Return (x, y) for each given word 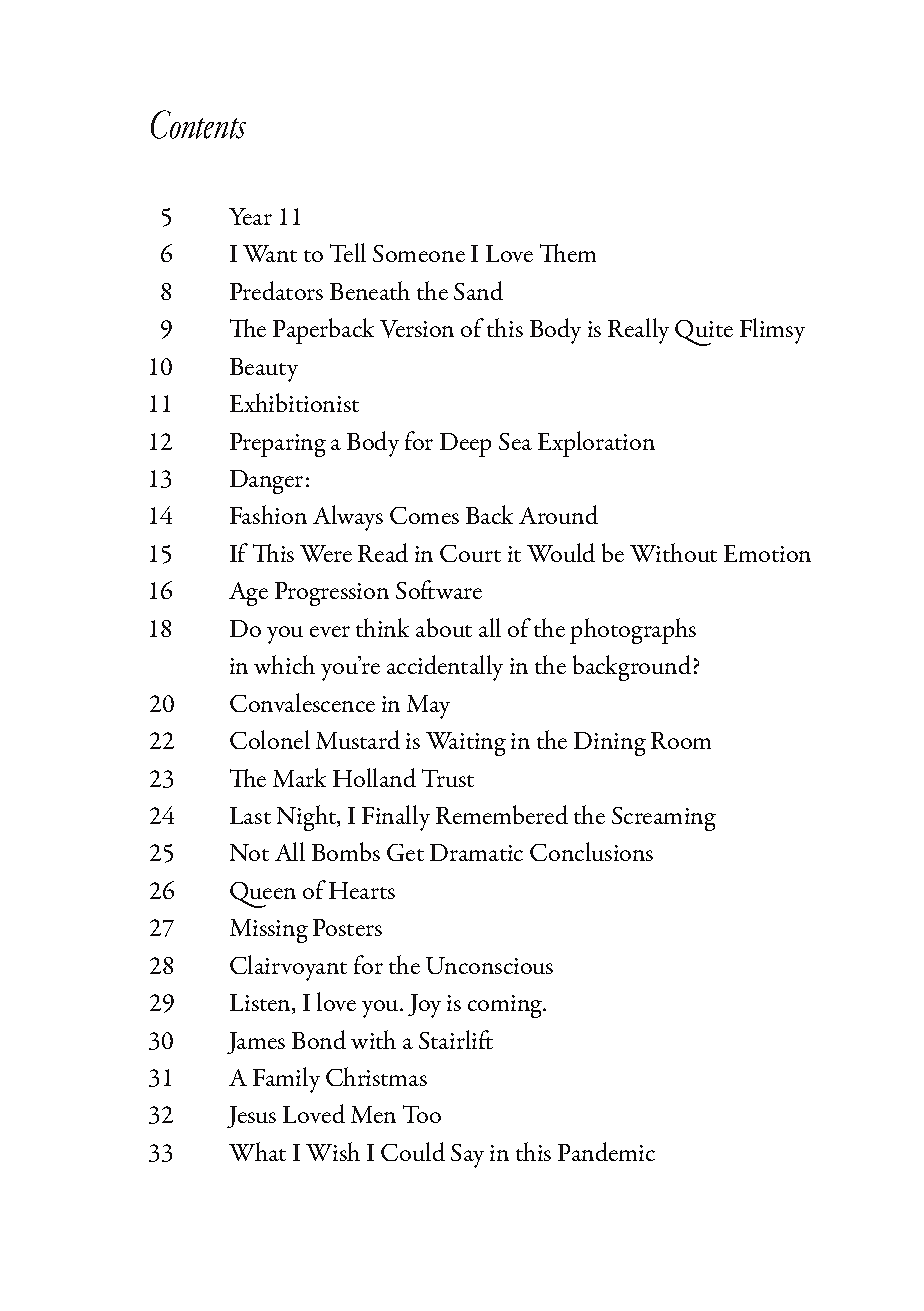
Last (250, 815)
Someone (419, 253)
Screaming (664, 819)
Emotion (767, 553)
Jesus (251, 1117)
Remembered (502, 814)
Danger (266, 482)
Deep (465, 445)
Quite (704, 333)
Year (250, 216)
